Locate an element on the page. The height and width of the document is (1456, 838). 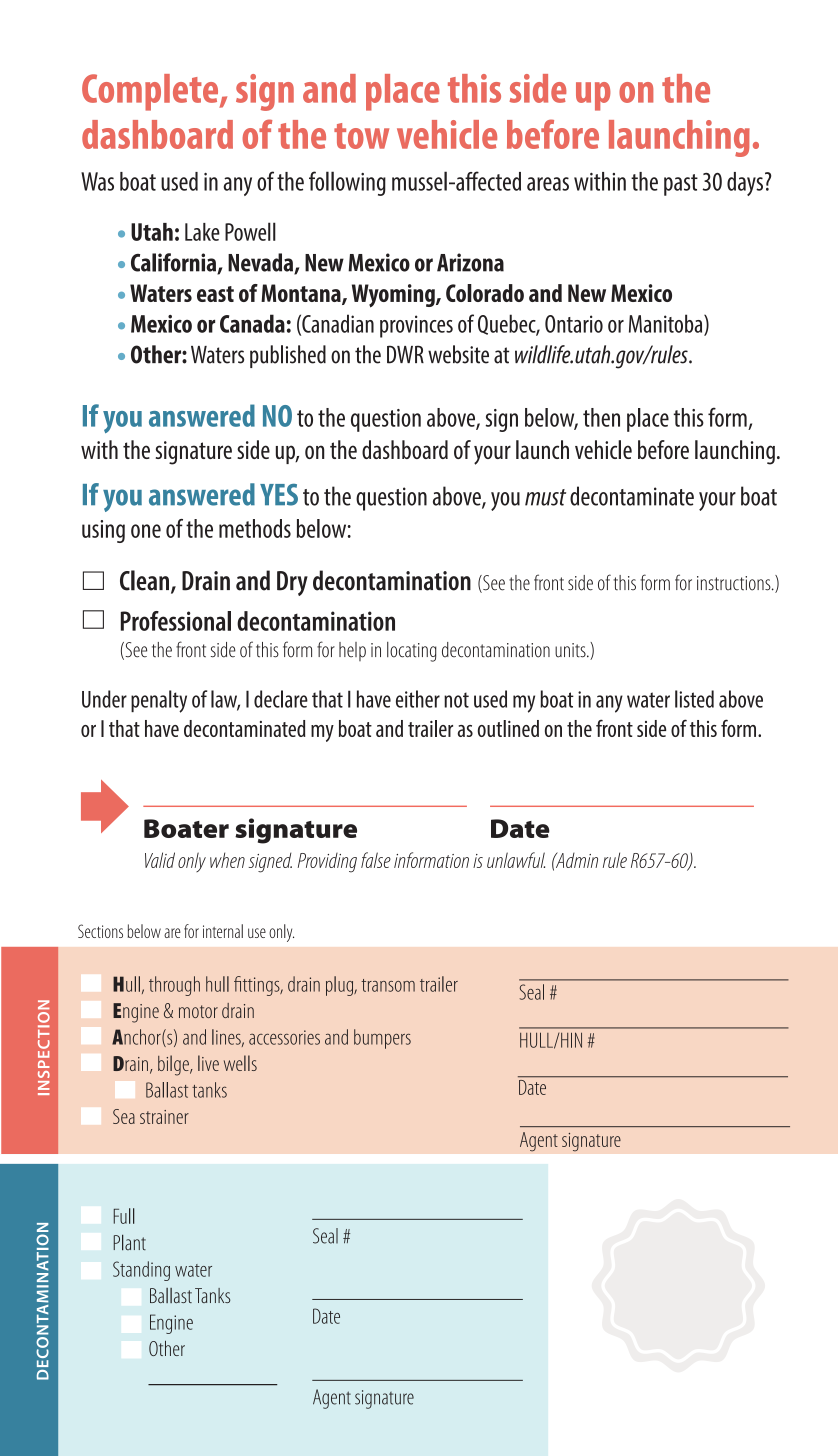
Canada is located at coordinates (252, 323).
